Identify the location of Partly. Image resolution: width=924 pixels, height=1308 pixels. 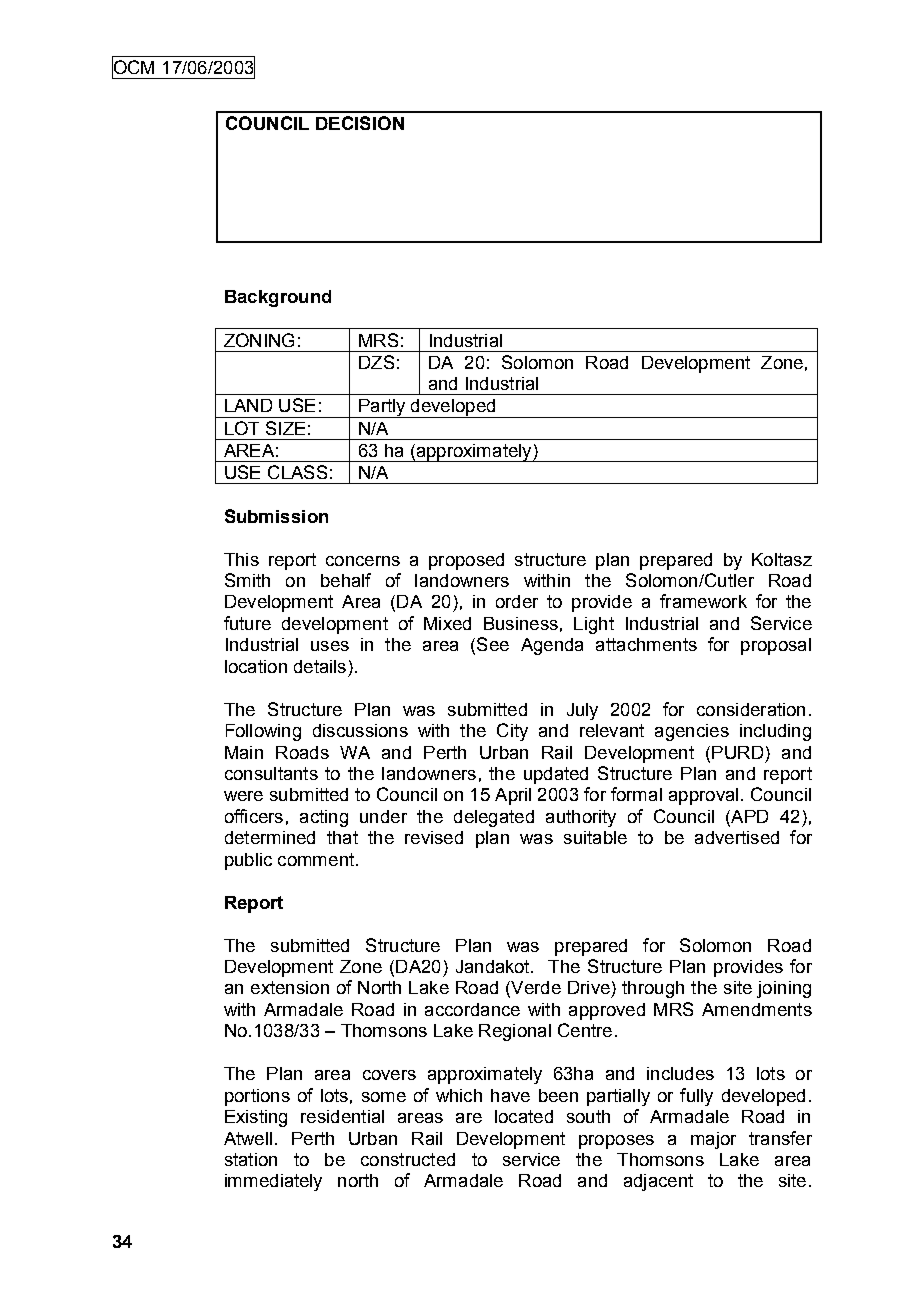
(382, 408).
